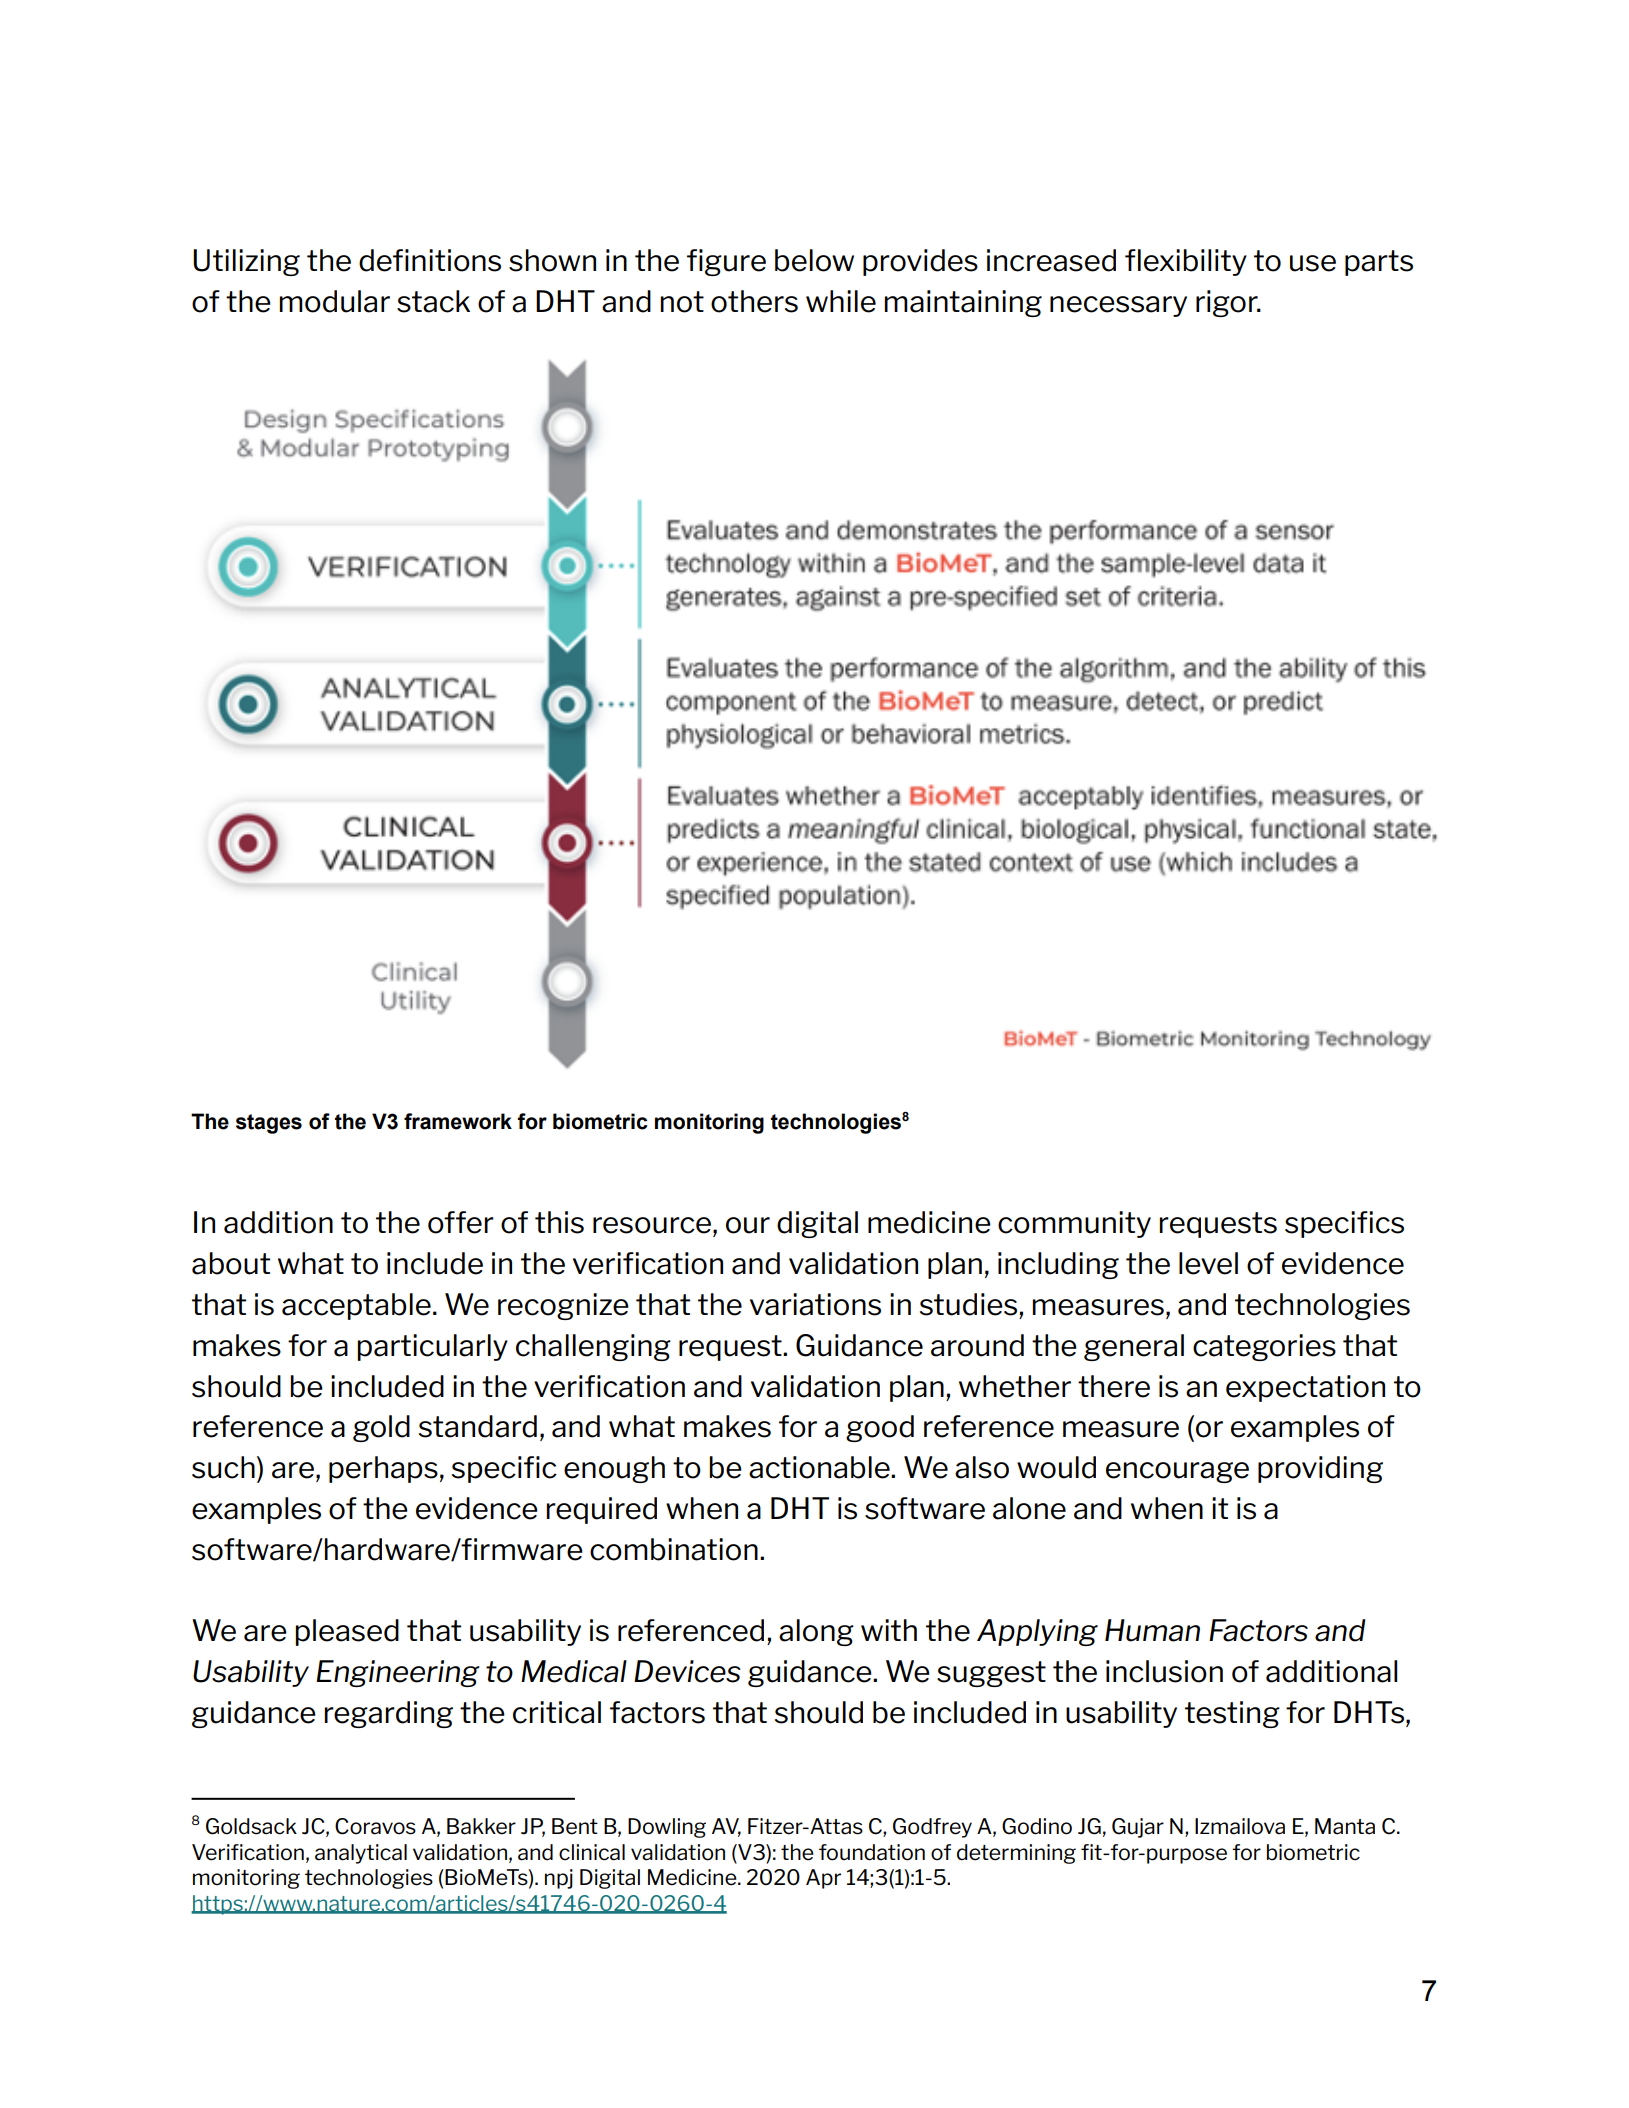 This screenshot has width=1629, height=2108. Describe the element at coordinates (754, 301) in the screenshot. I see `others` at that location.
